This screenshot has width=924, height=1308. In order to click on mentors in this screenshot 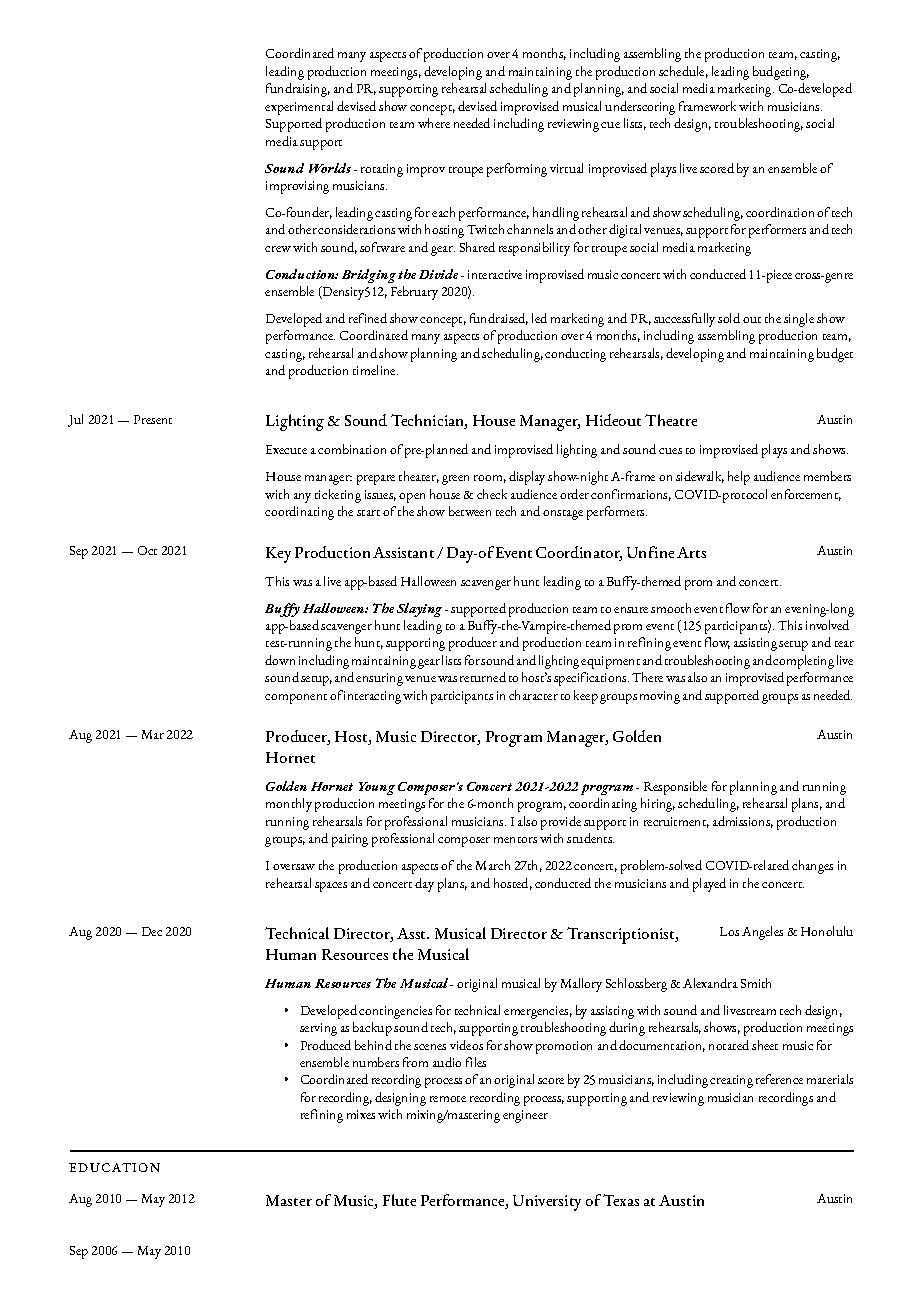, I will do `click(515, 840)`.
